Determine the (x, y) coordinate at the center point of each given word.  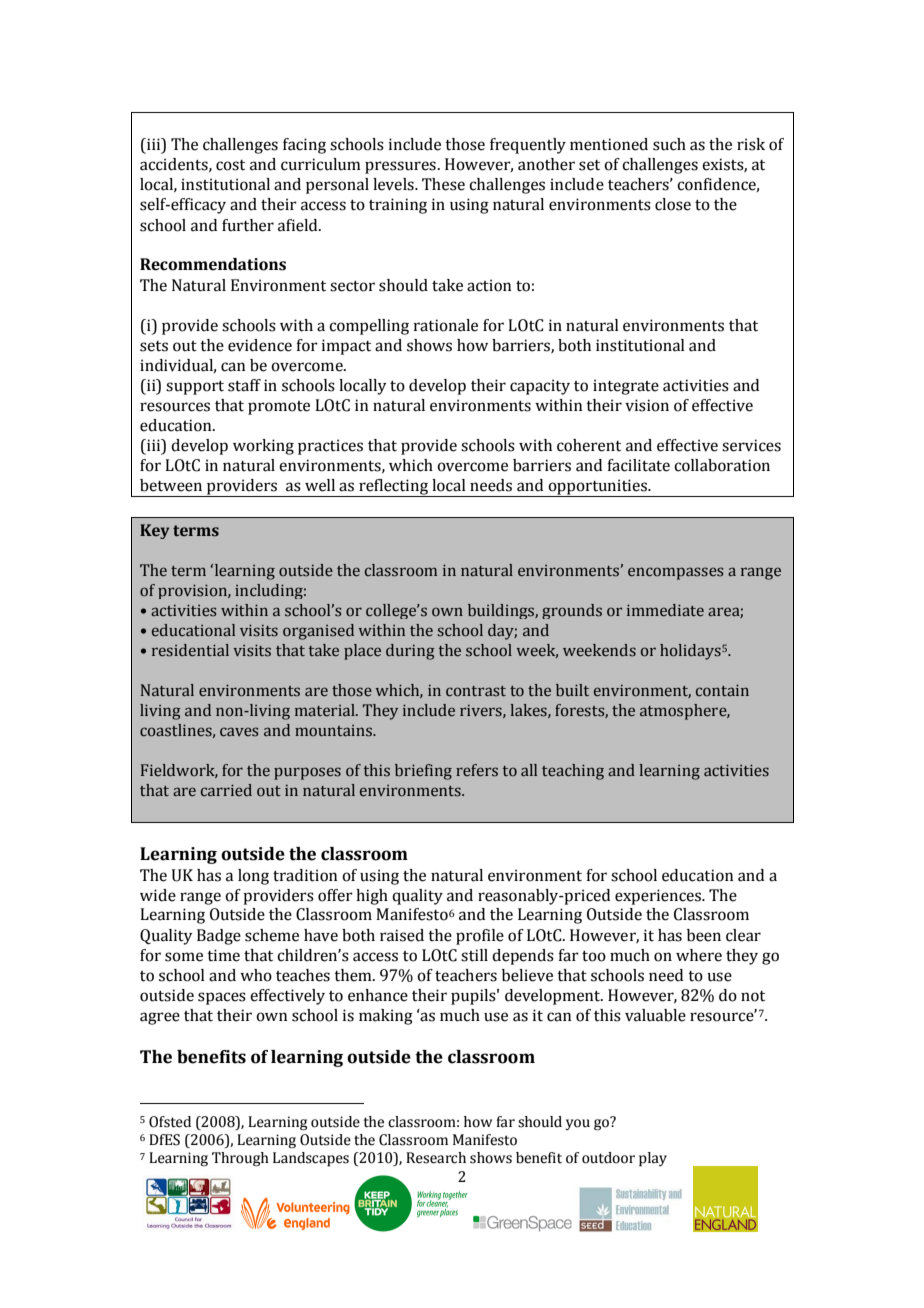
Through (240, 1159)
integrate (626, 387)
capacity (540, 387)
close (673, 204)
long (253, 877)
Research (436, 1158)
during (410, 652)
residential (190, 650)
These (443, 184)
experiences (659, 897)
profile (480, 937)
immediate (665, 610)
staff (244, 385)
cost (230, 165)
